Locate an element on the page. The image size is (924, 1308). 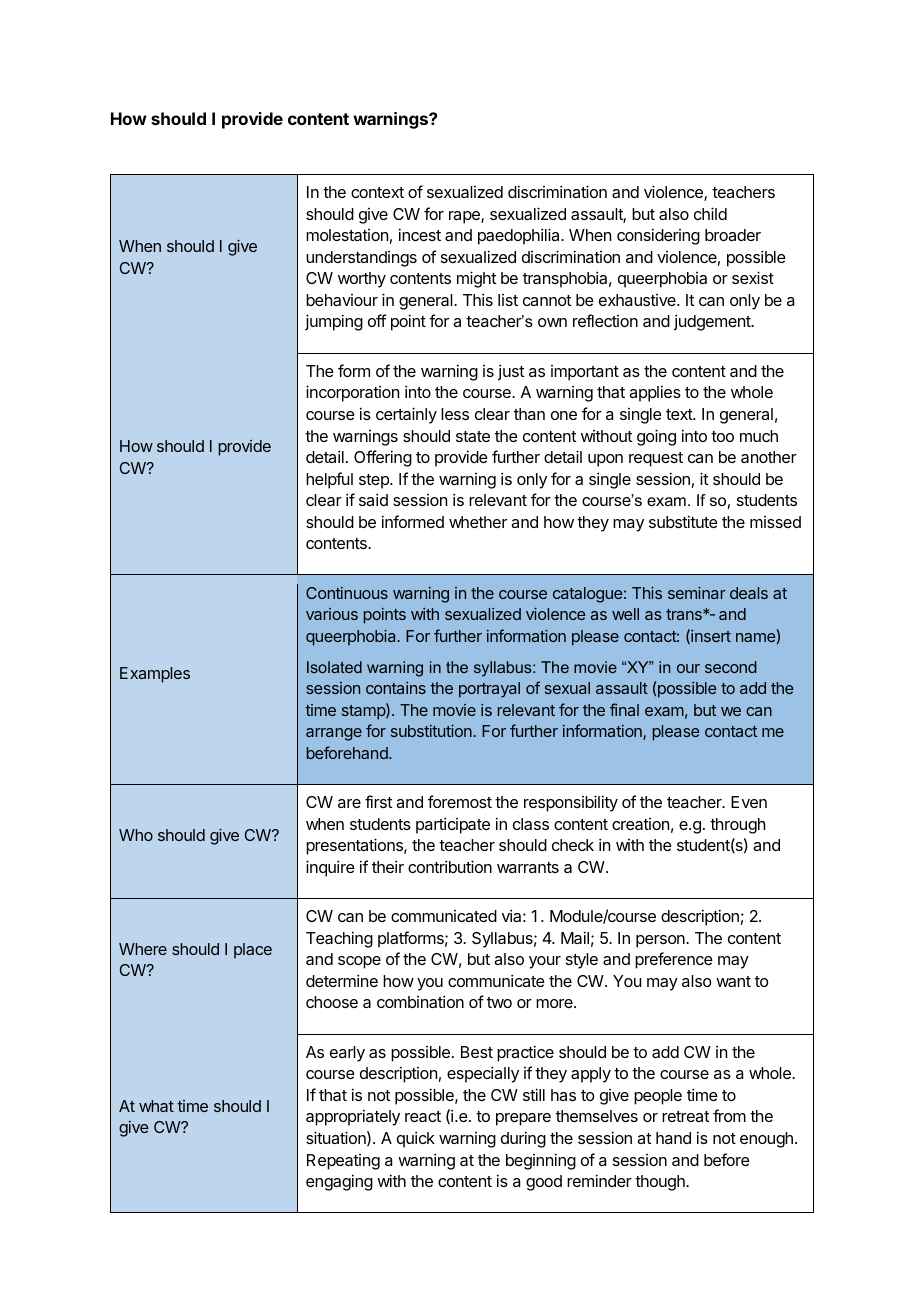
what is located at coordinates (156, 1106).
